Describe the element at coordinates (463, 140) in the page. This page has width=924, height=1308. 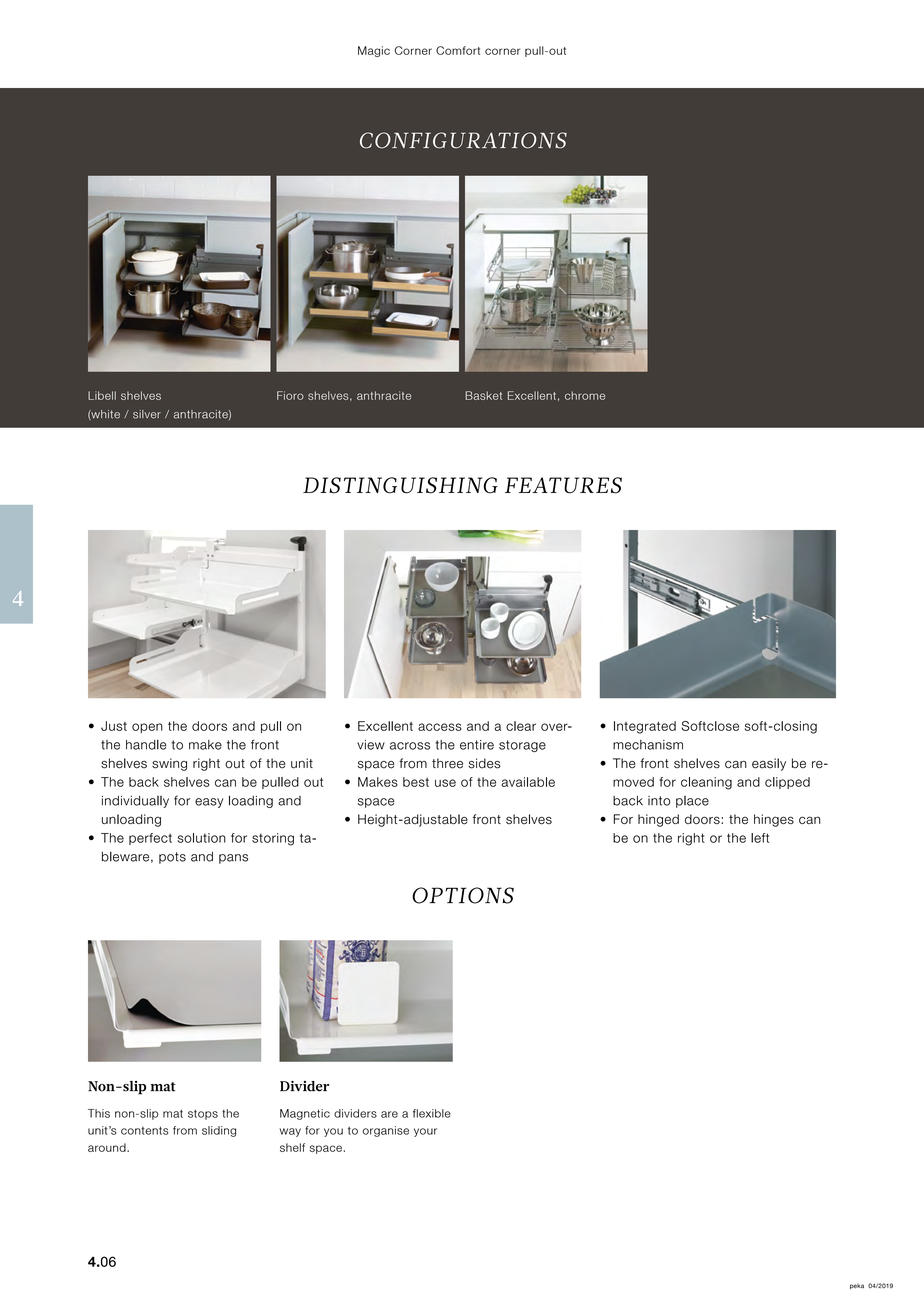
I see `CONFIGURATIONS` at that location.
